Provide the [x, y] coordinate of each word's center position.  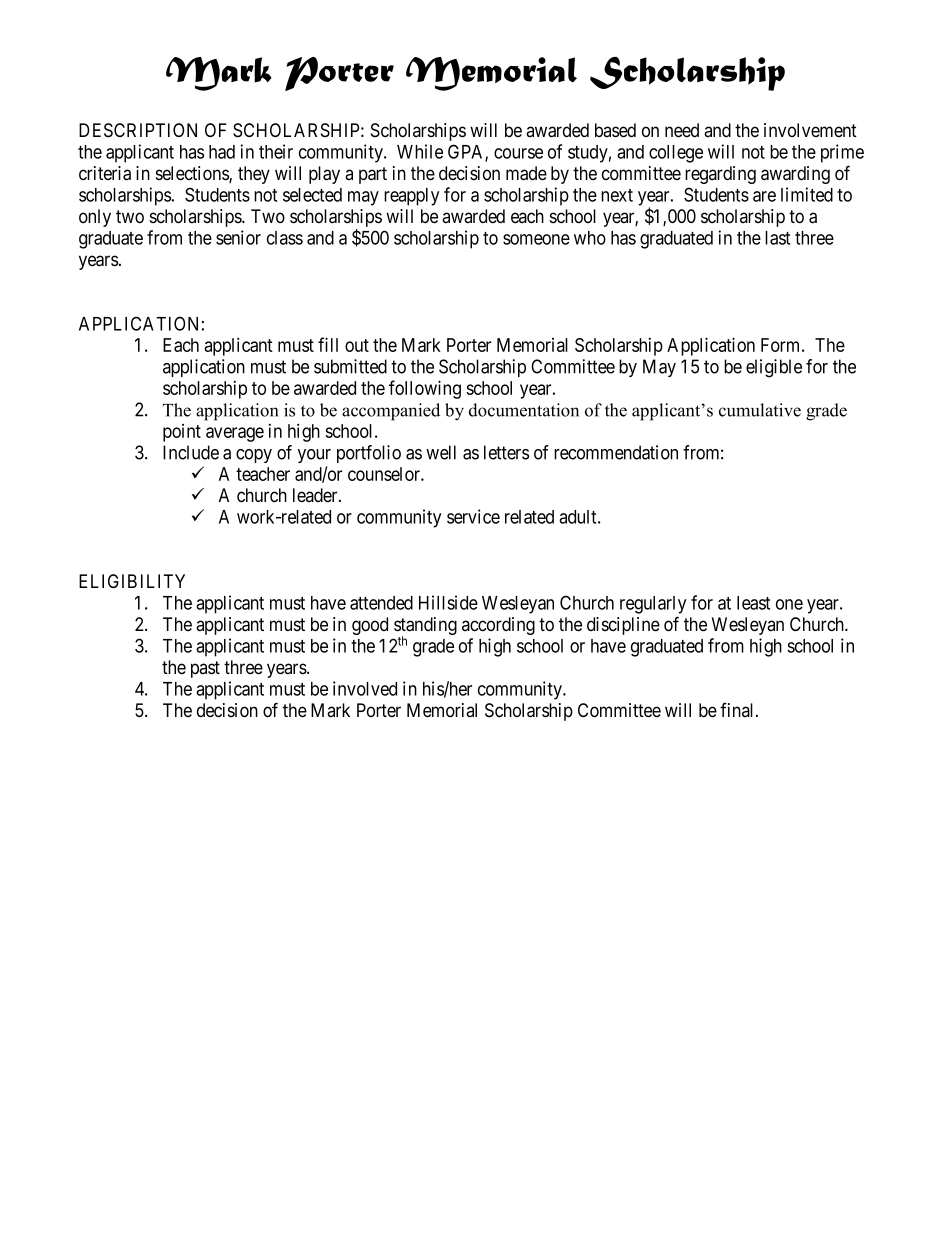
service [473, 516]
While [420, 151]
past [205, 669]
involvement [810, 130]
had [222, 152]
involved [365, 688]
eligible [774, 368]
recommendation [616, 452]
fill [328, 344]
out [357, 345]
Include [191, 452]
